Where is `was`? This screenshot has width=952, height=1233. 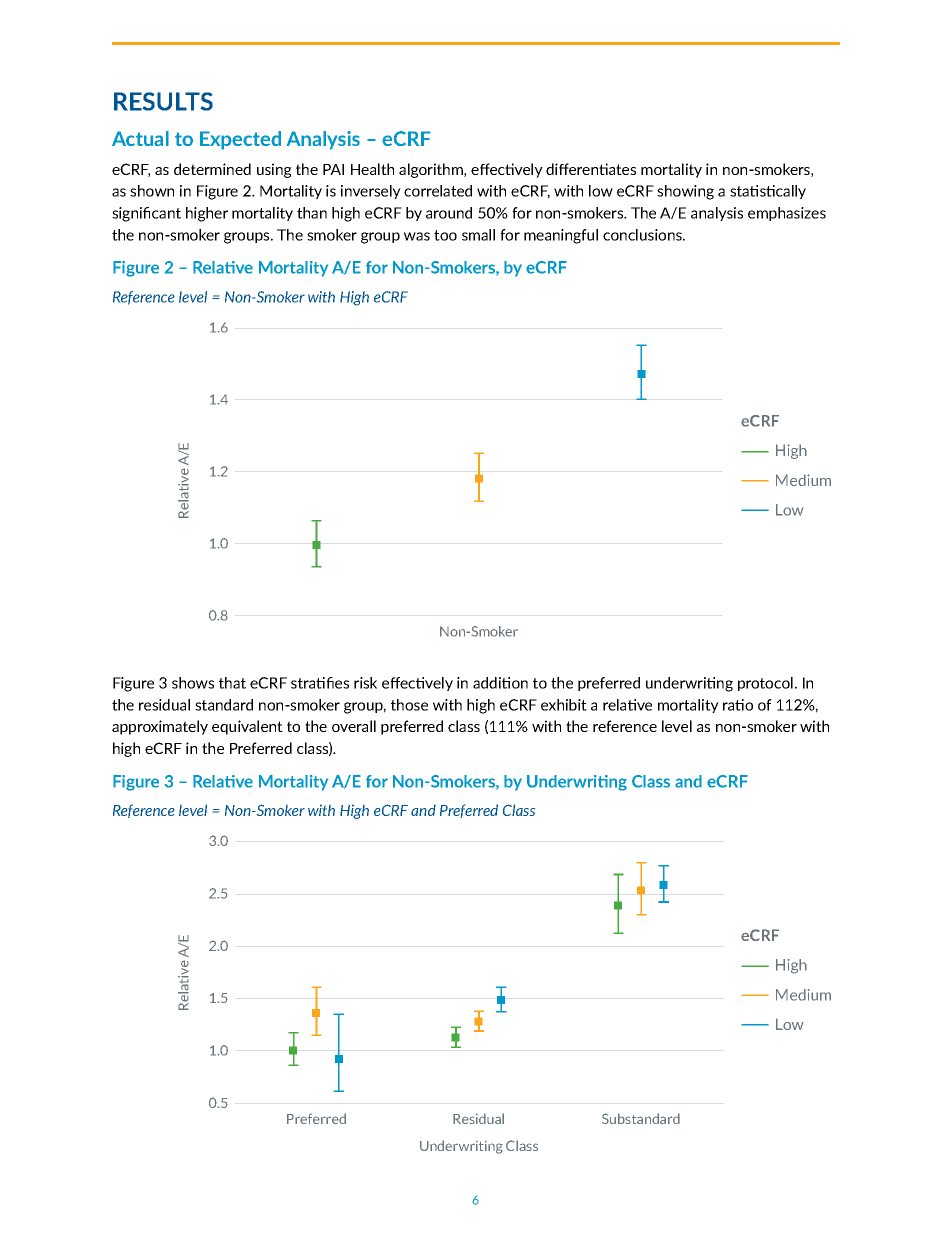 was is located at coordinates (417, 236).
